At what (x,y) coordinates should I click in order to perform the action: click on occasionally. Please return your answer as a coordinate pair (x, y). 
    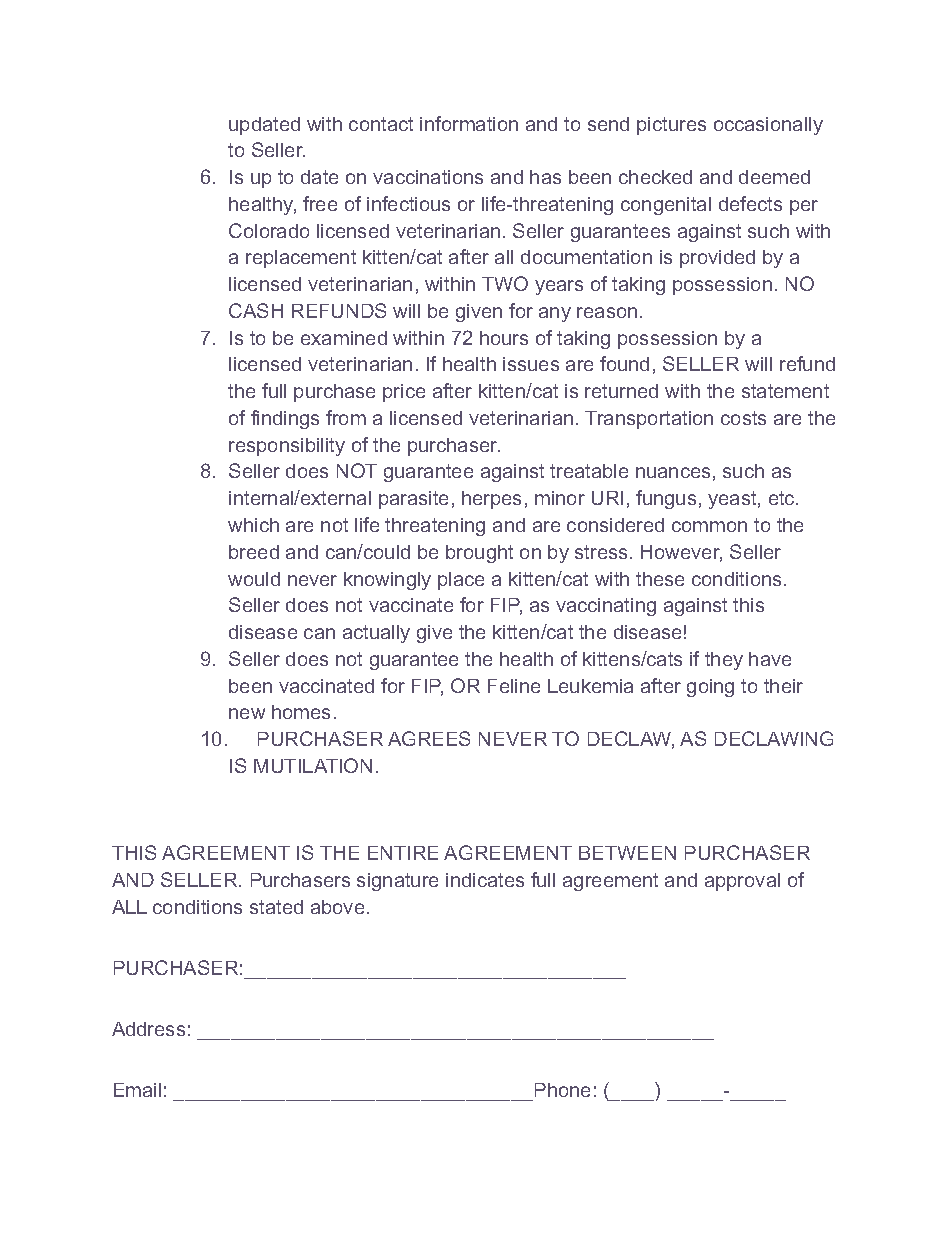
    Looking at the image, I should click on (768, 126).
